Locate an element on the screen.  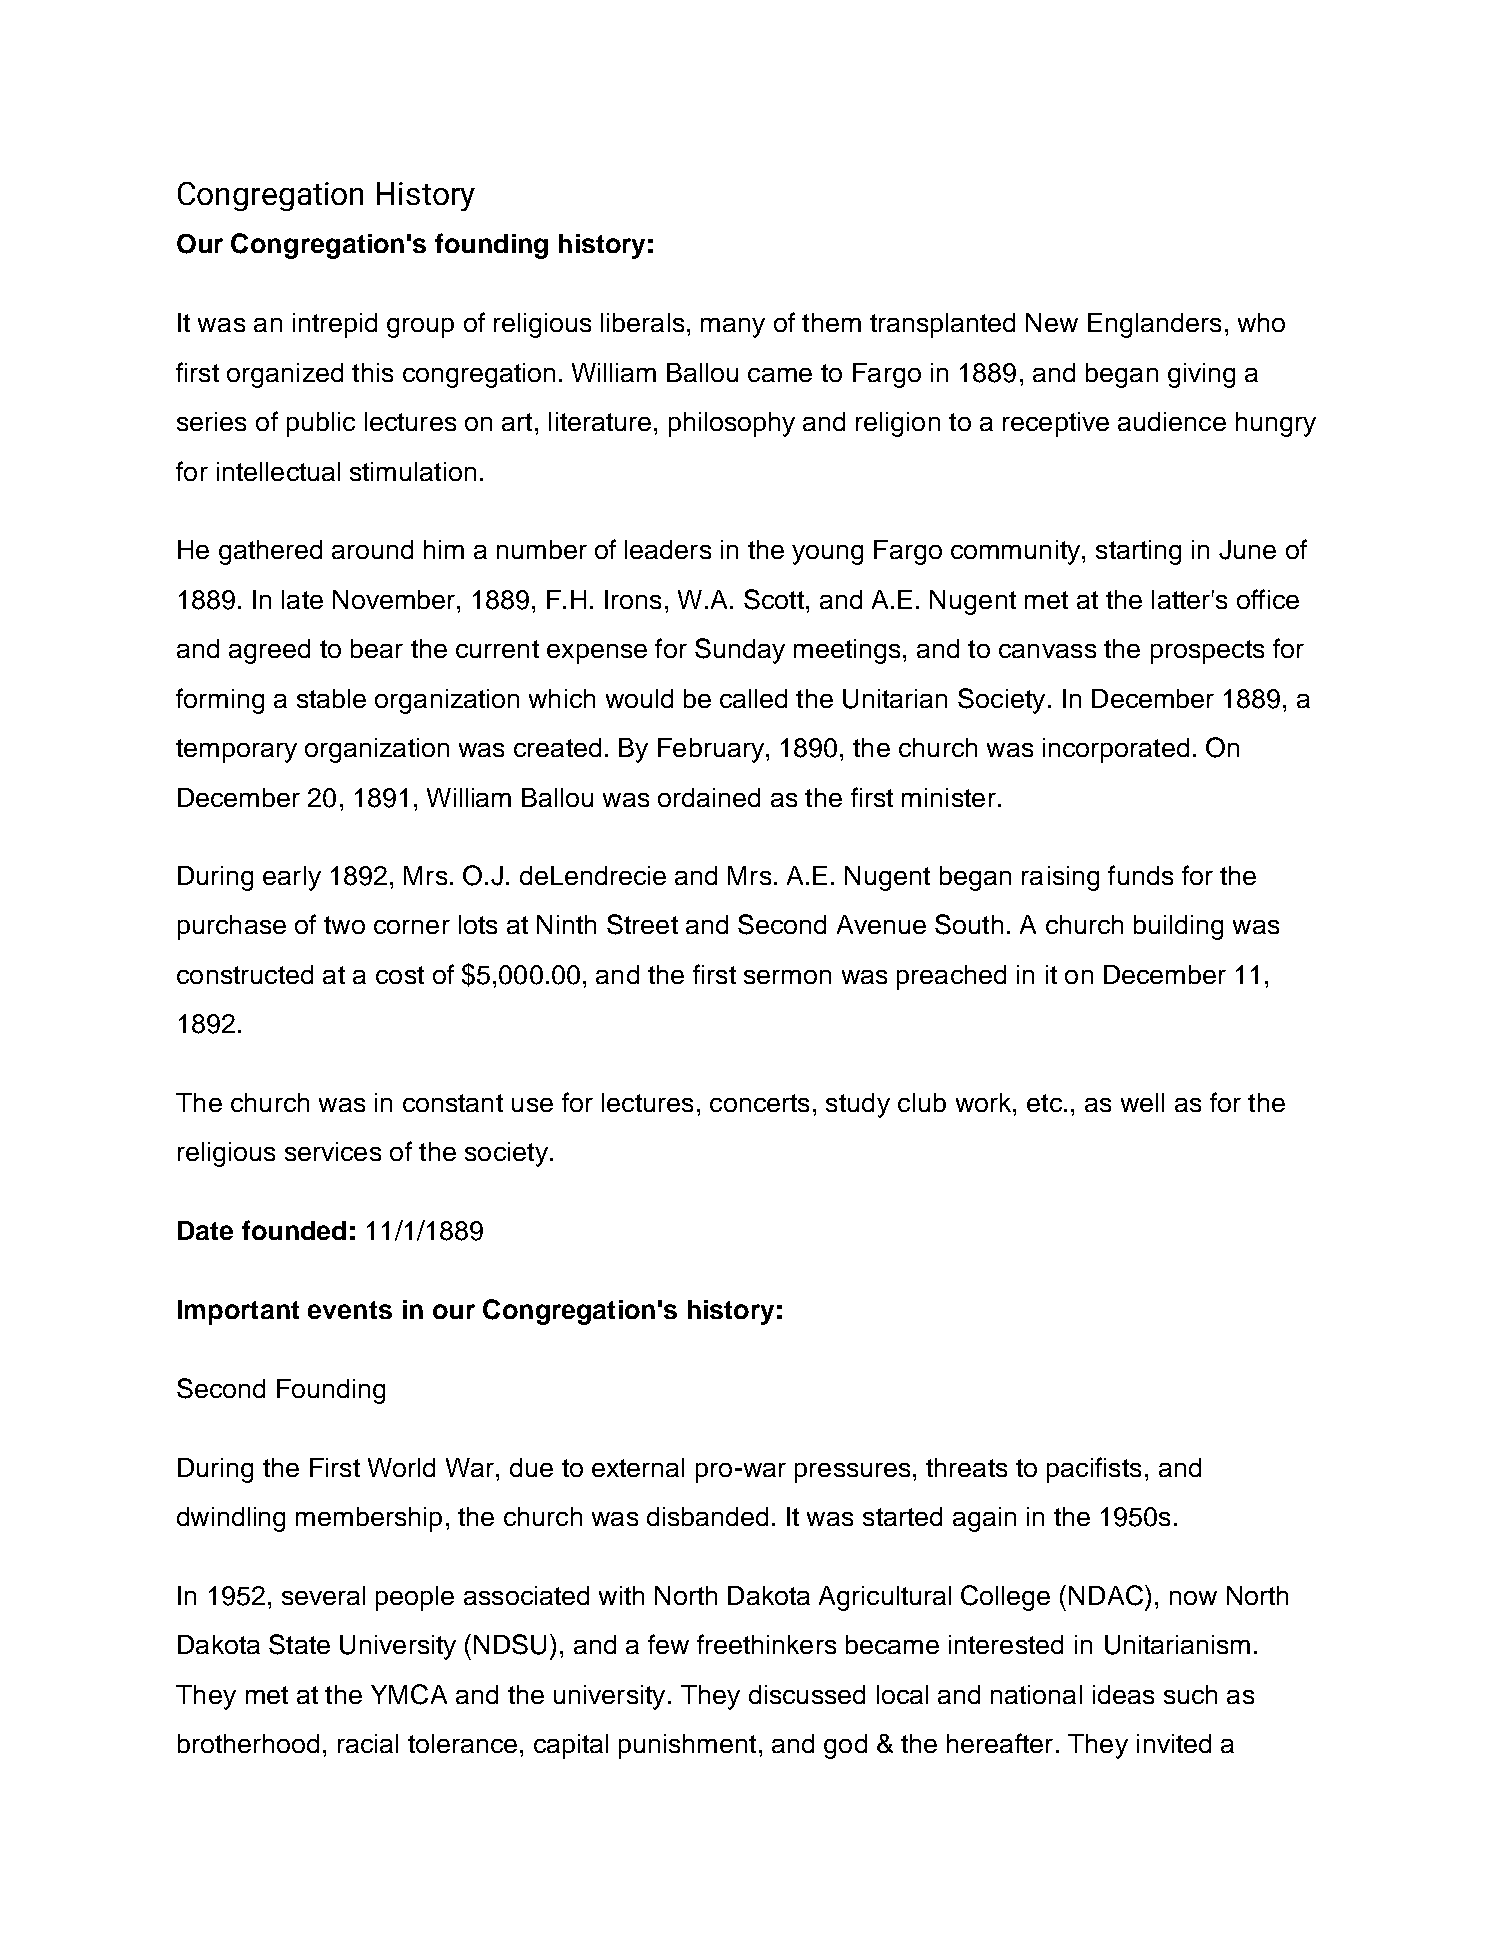
this is located at coordinates (372, 372).
